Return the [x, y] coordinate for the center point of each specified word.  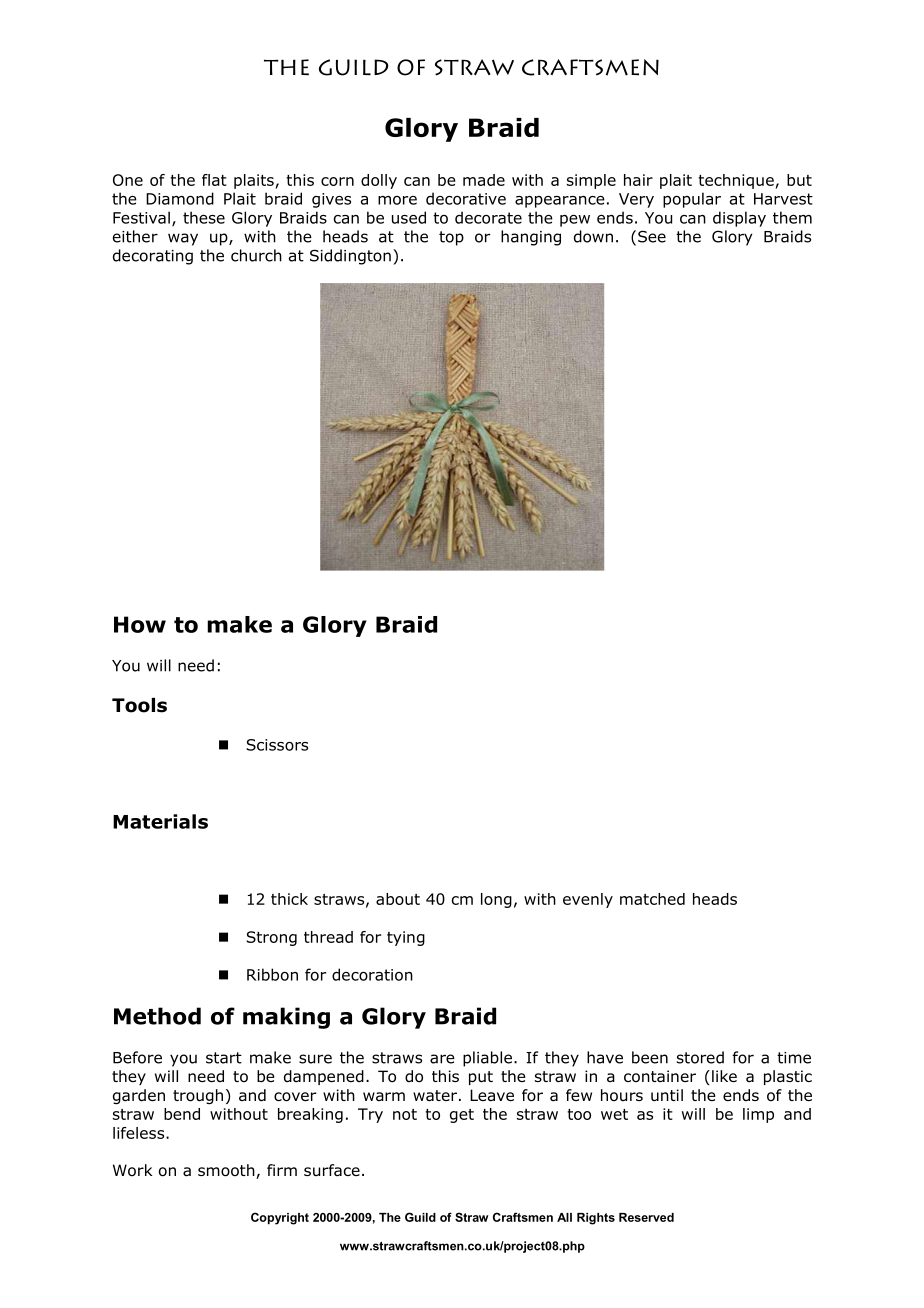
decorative [466, 198]
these [204, 217]
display [739, 219]
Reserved [646, 1217]
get [462, 1116]
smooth [227, 1171]
